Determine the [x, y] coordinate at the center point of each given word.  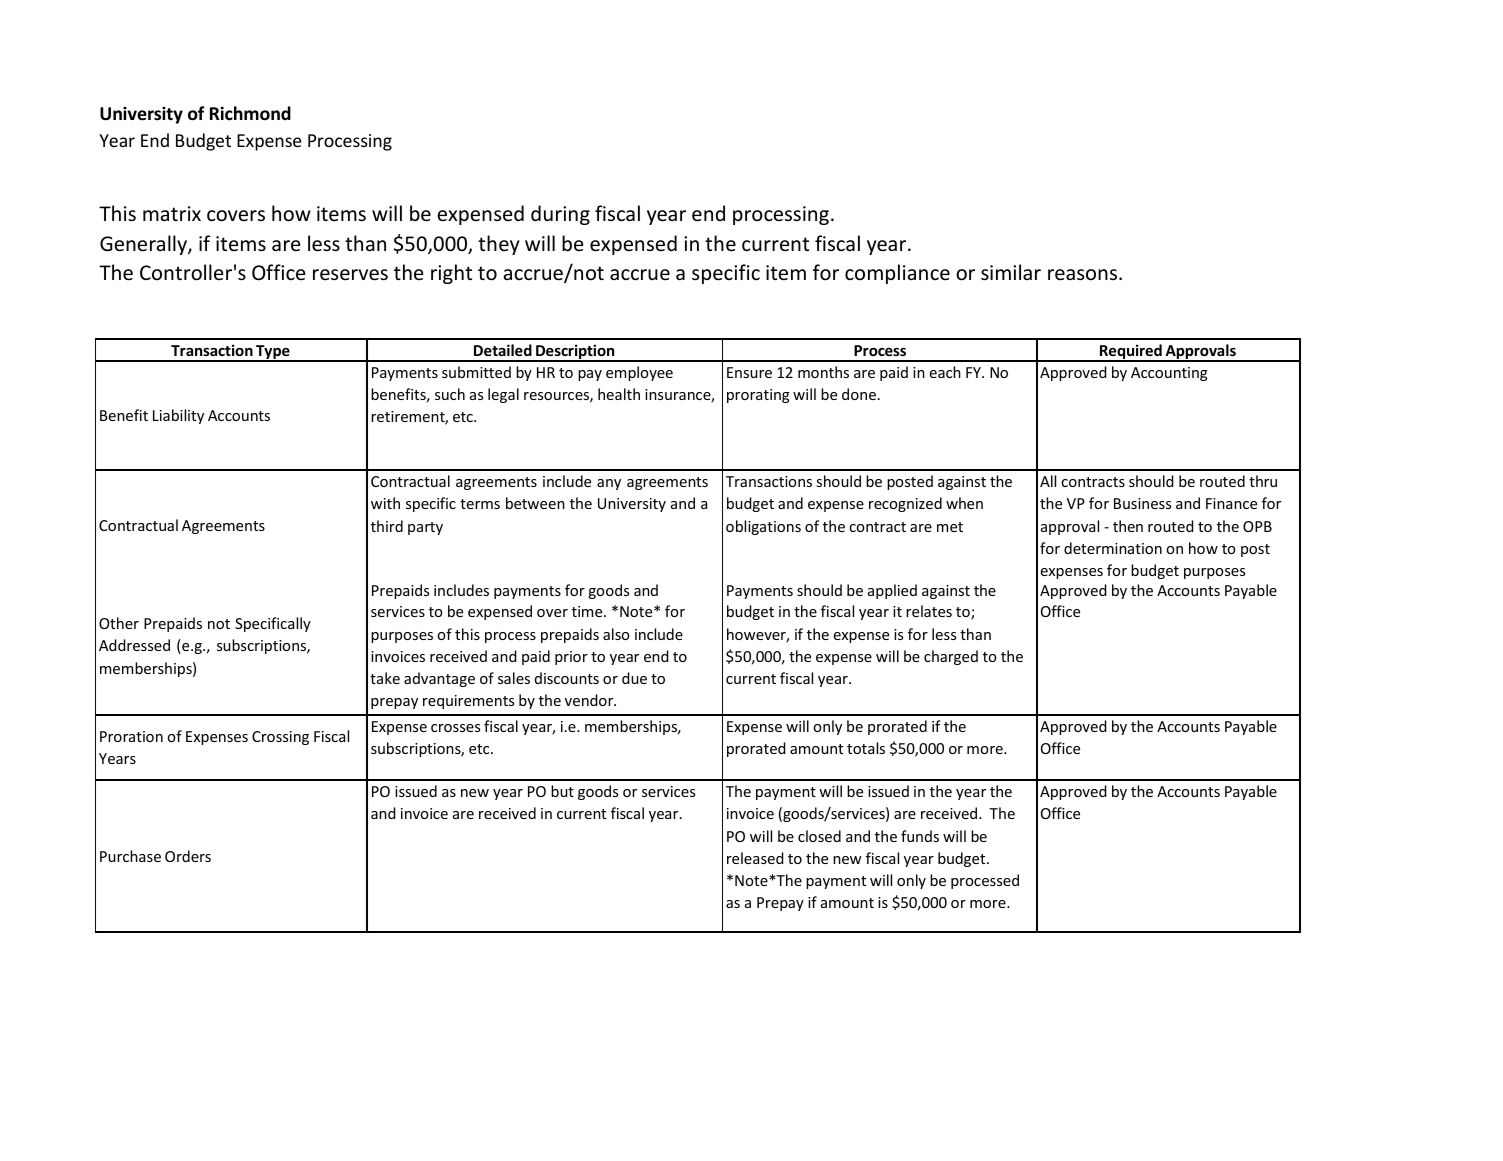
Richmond [250, 113]
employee [639, 373]
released [755, 858]
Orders [188, 856]
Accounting [1169, 374]
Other [119, 623]
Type [273, 353]
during [560, 215]
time [588, 611]
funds [920, 836]
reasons [1082, 275]
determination [1113, 548]
